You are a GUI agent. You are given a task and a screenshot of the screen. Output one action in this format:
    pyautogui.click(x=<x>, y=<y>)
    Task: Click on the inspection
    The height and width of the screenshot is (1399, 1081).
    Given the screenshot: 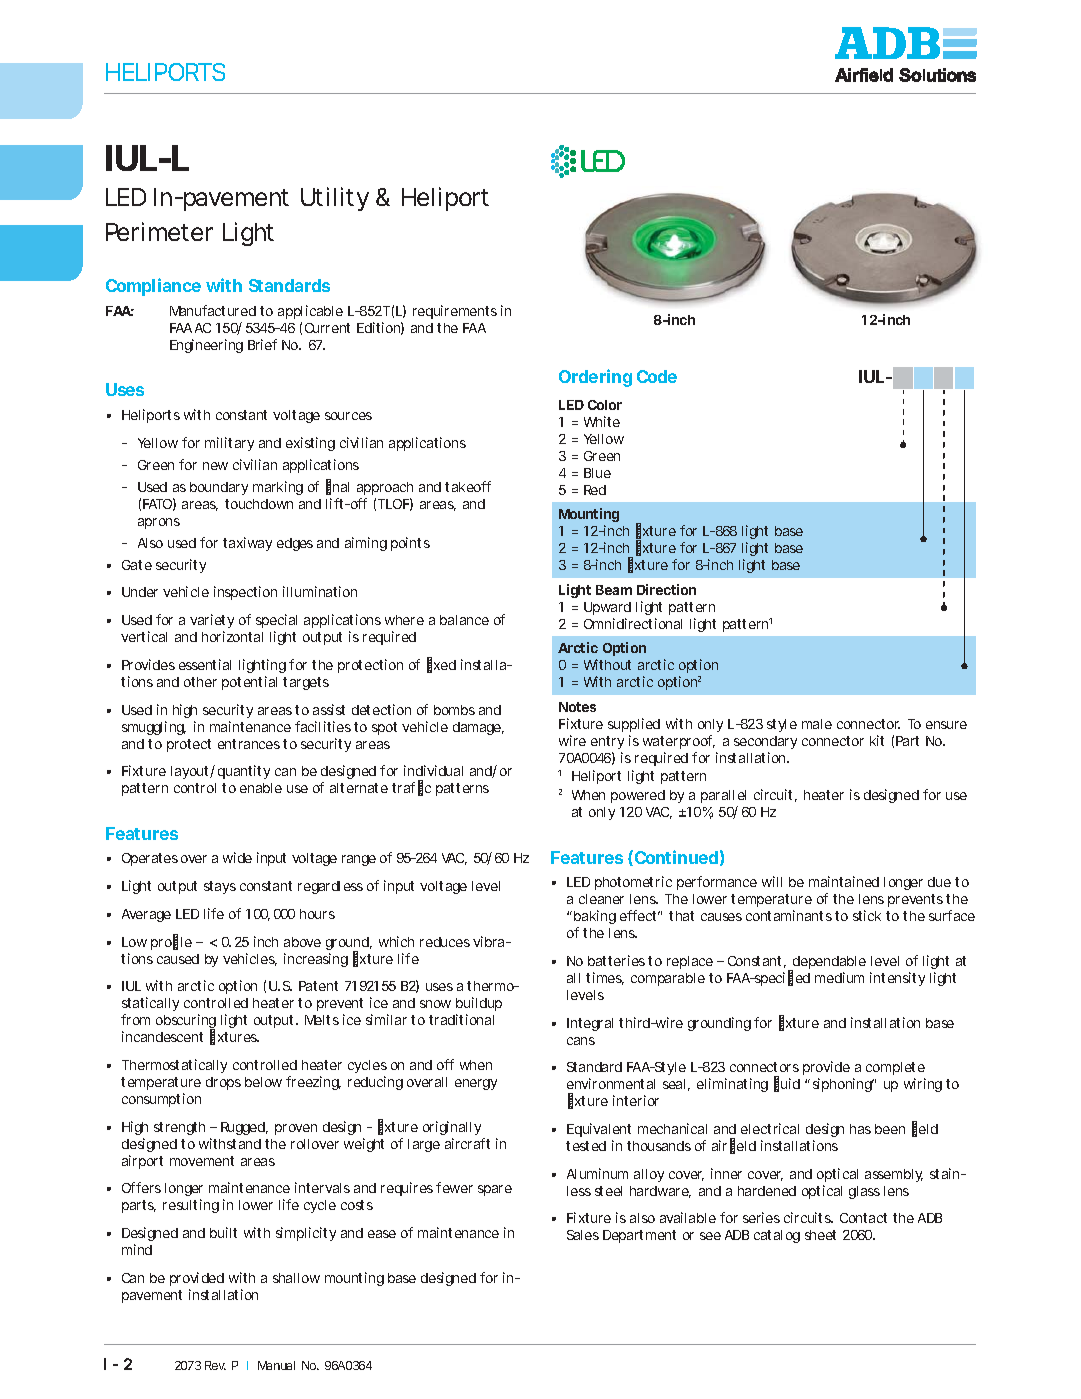 What is the action you would take?
    pyautogui.click(x=245, y=593)
